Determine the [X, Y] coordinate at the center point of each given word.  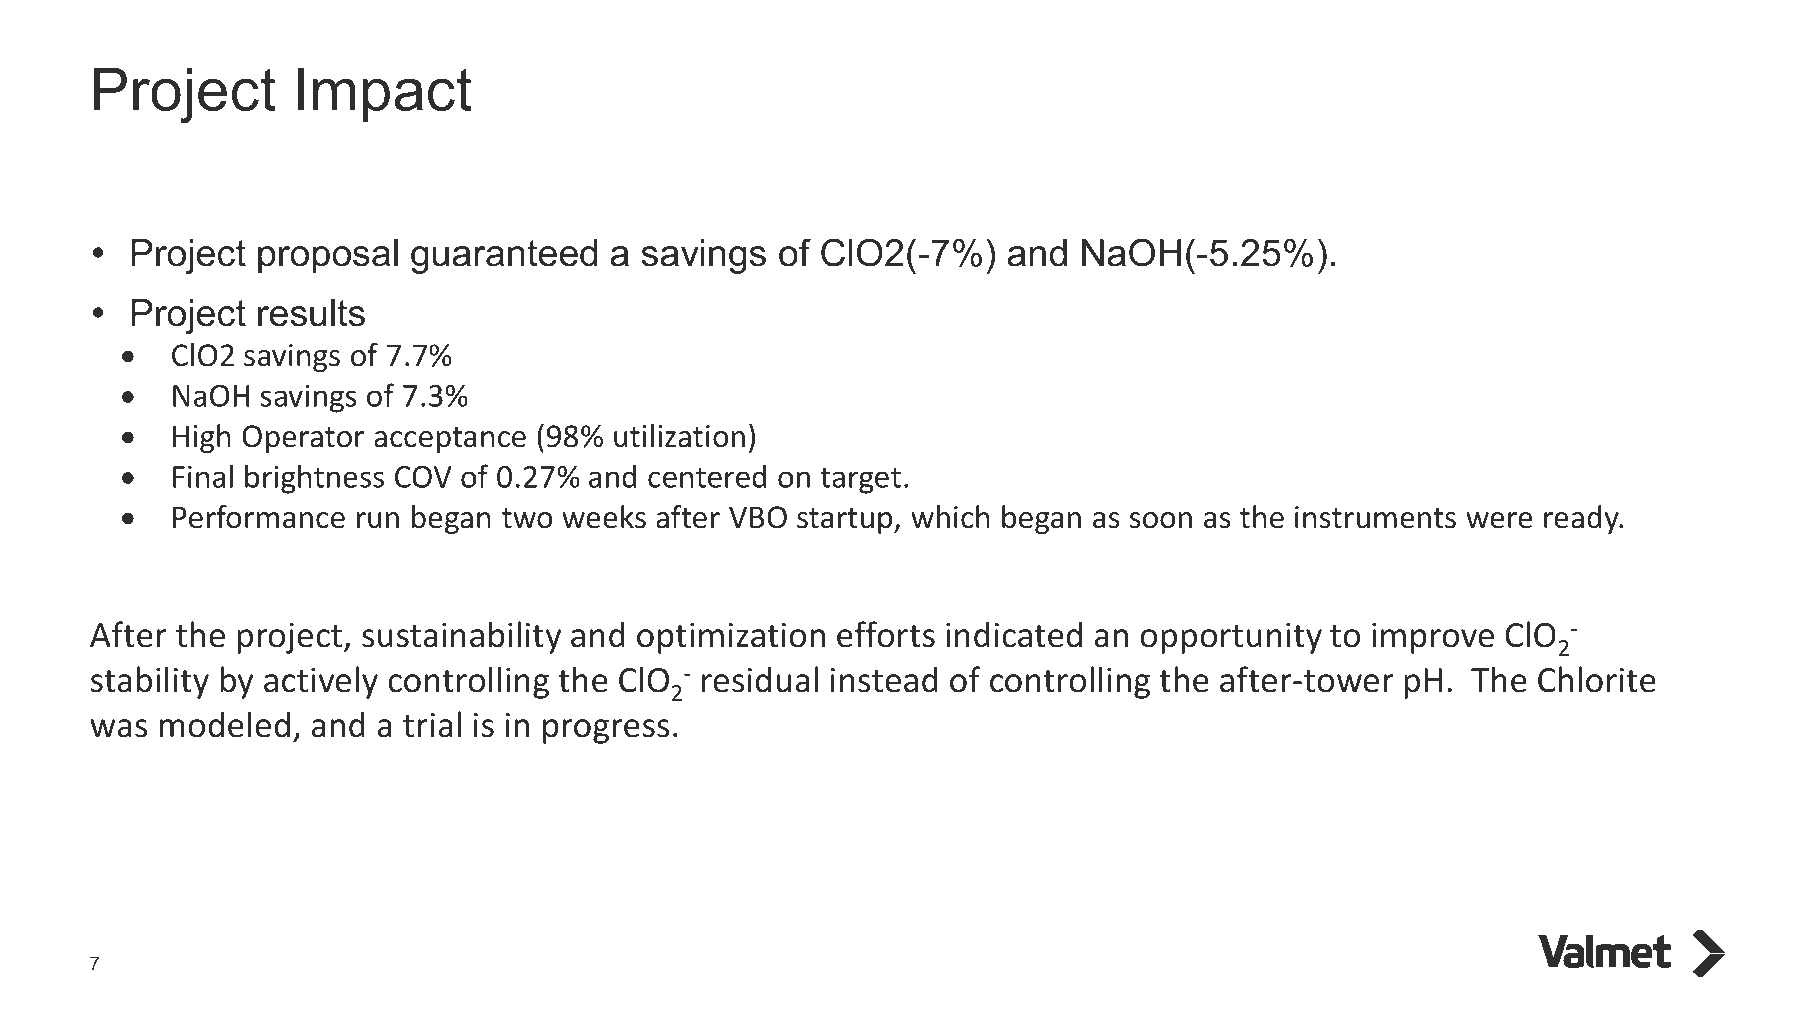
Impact [385, 95]
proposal [328, 256]
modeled [225, 724]
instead [884, 679]
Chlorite [1597, 679]
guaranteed [504, 256]
